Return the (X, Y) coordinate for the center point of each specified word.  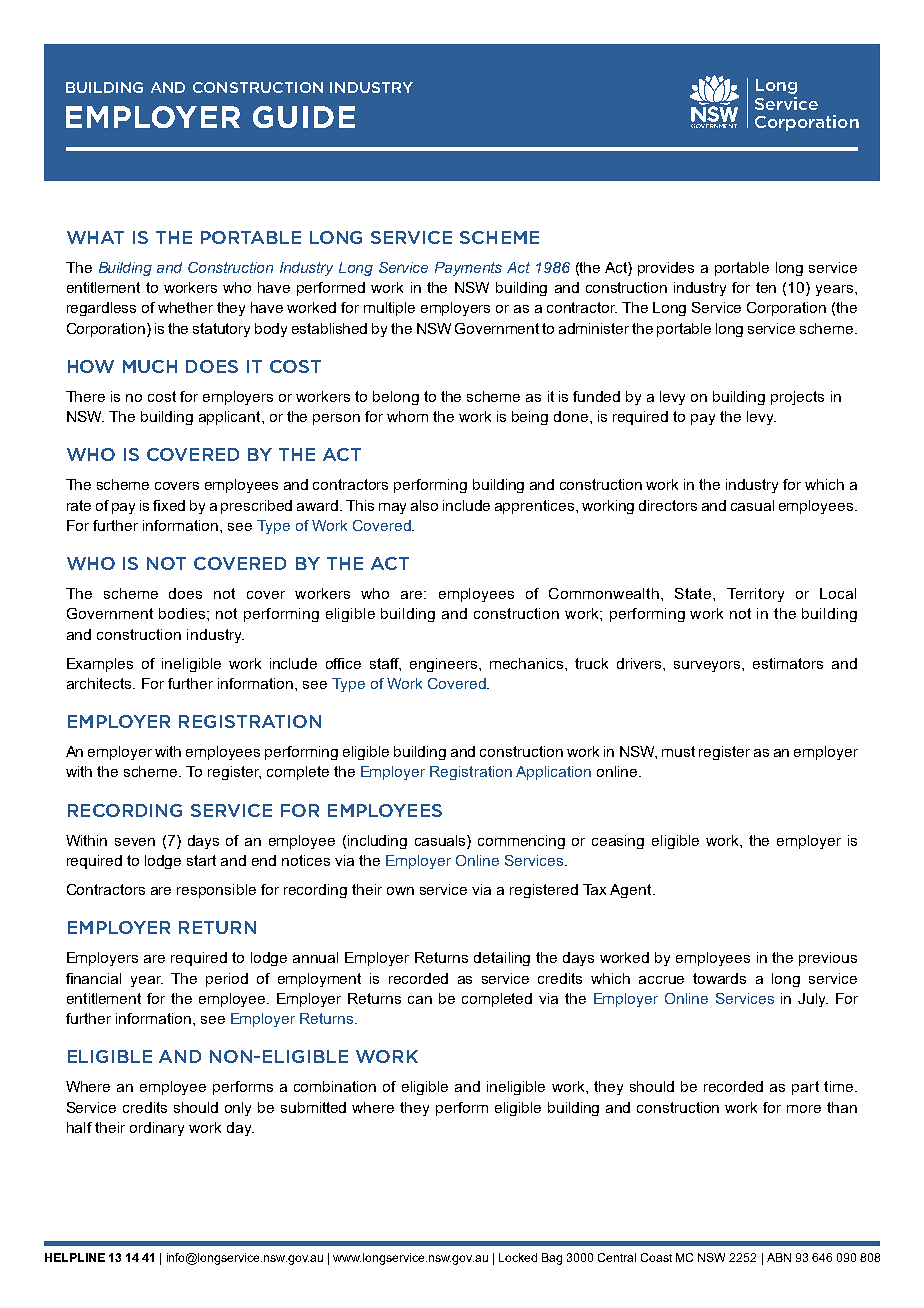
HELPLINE (75, 1257)
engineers (445, 665)
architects (100, 683)
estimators (788, 663)
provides (666, 269)
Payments (468, 269)
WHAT (95, 237)
